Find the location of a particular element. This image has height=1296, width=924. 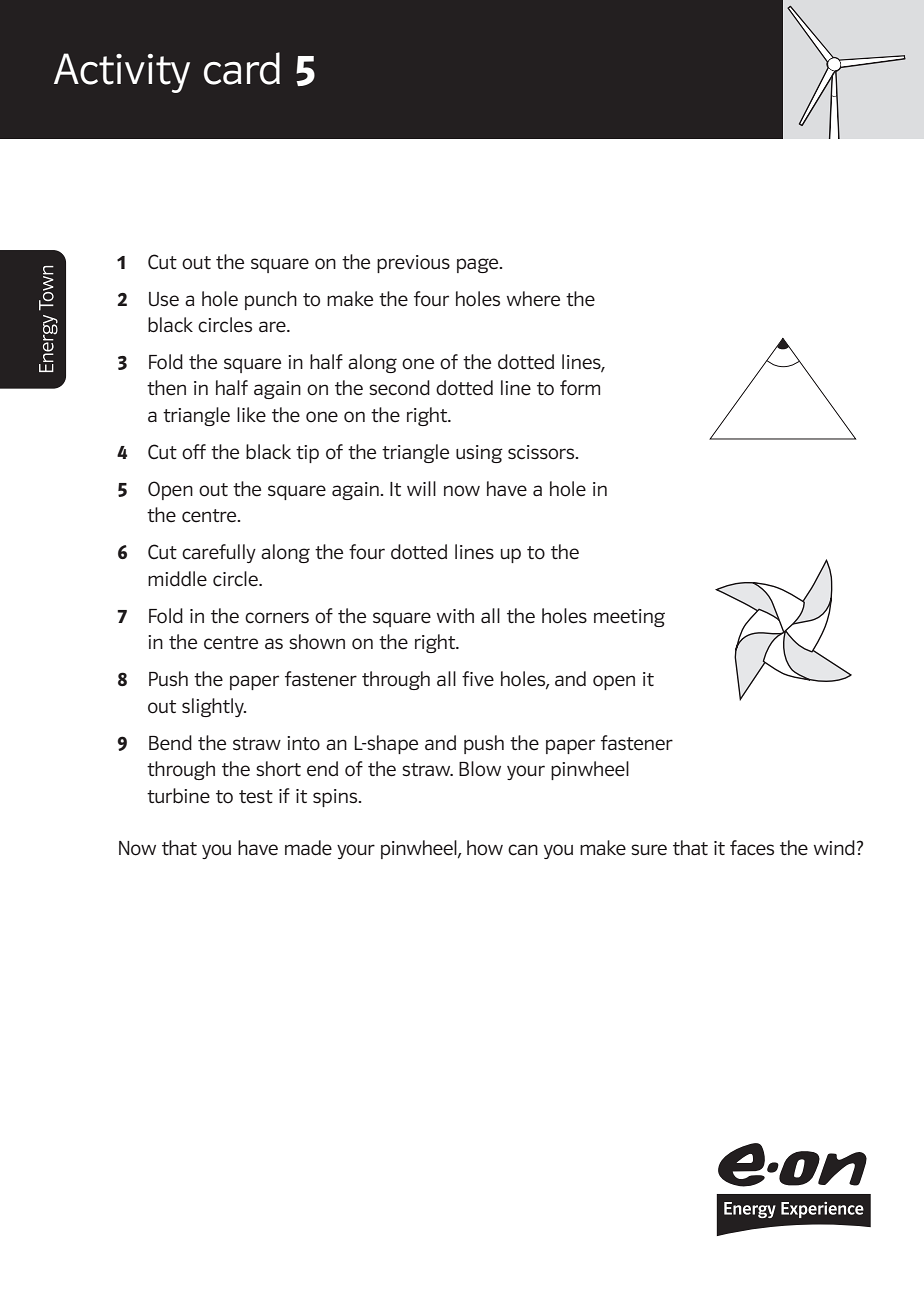

where is located at coordinates (533, 299).
